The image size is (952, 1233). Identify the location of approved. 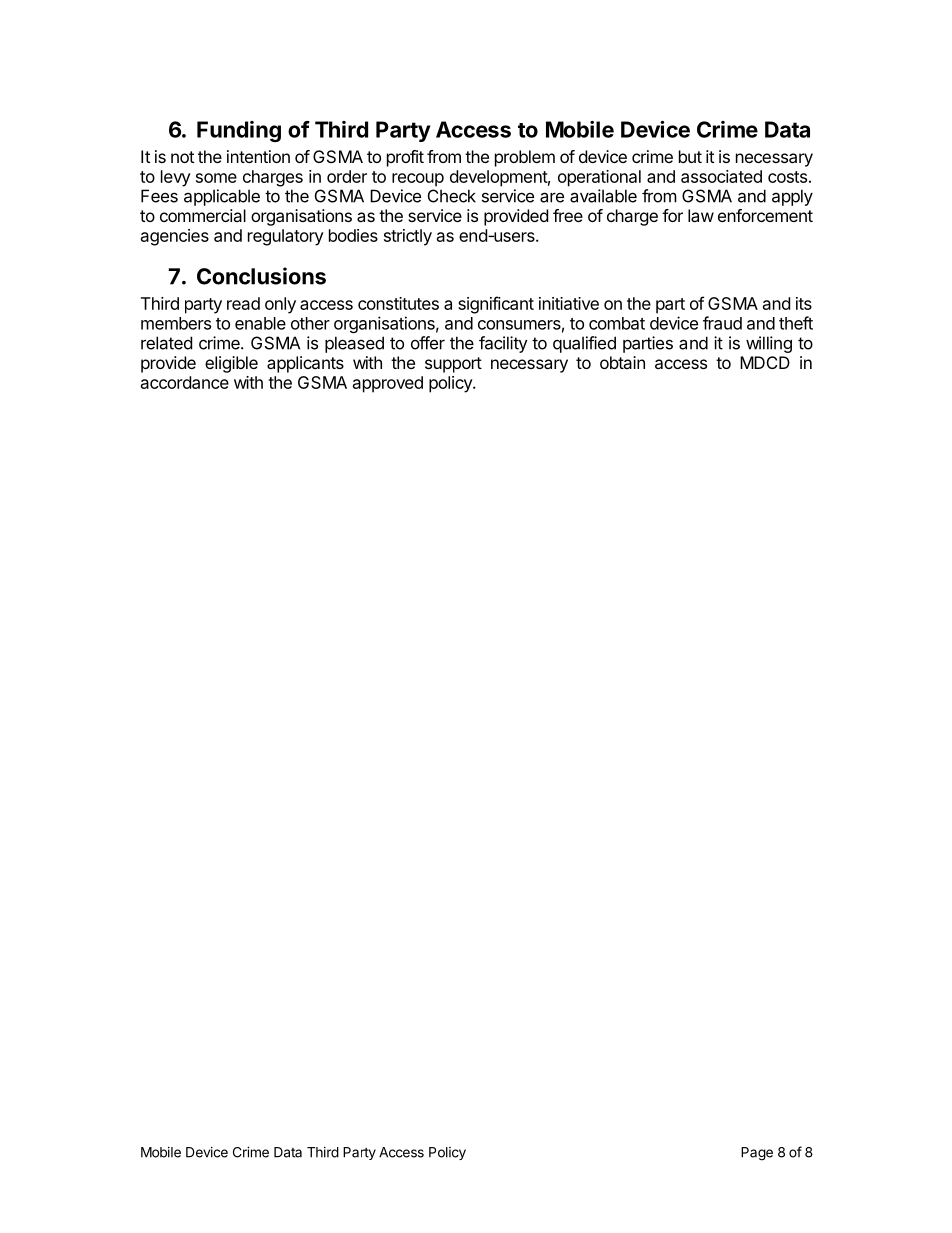
(388, 384).
